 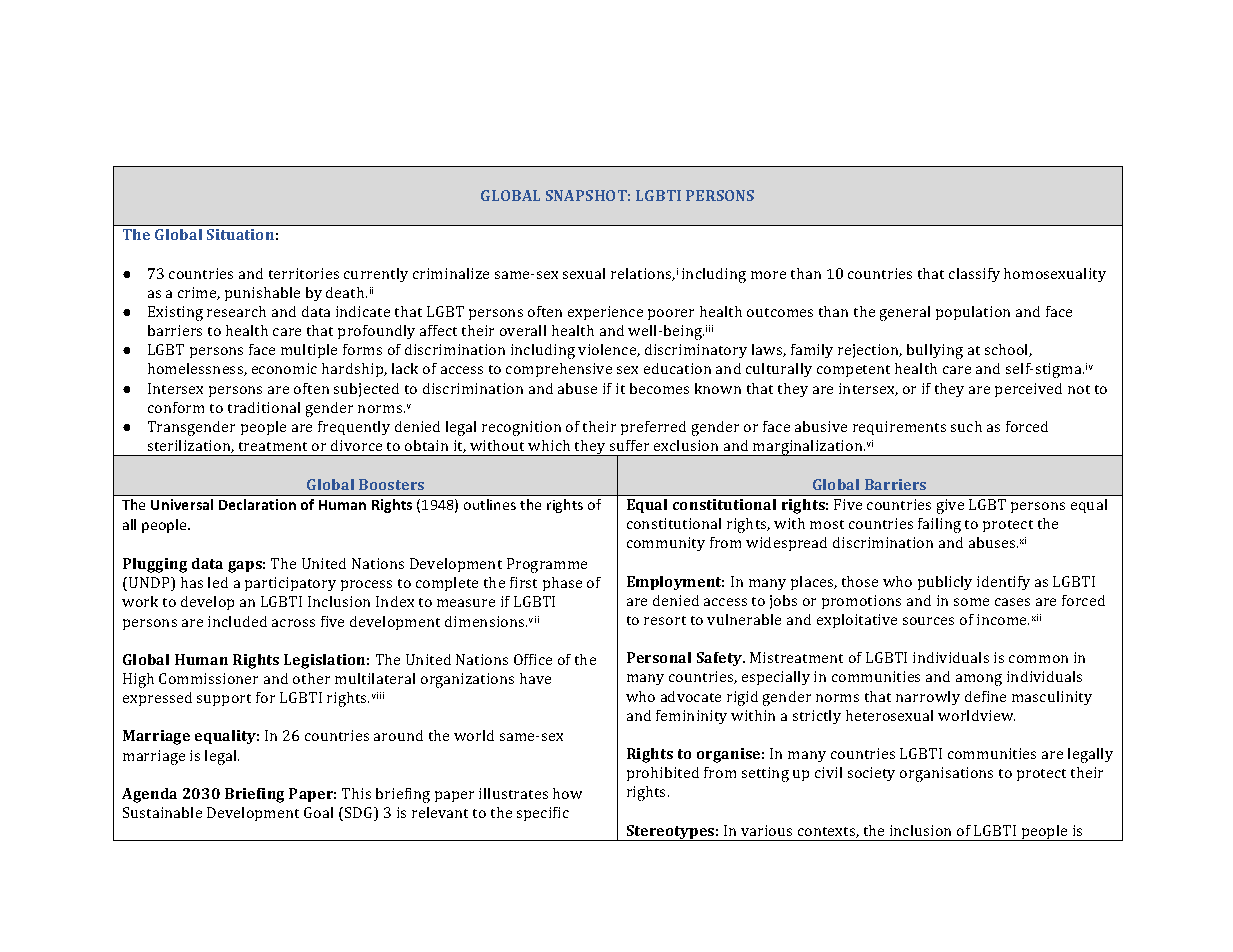 What do you see at coordinates (490, 504) in the screenshot?
I see `outlines` at bounding box center [490, 504].
